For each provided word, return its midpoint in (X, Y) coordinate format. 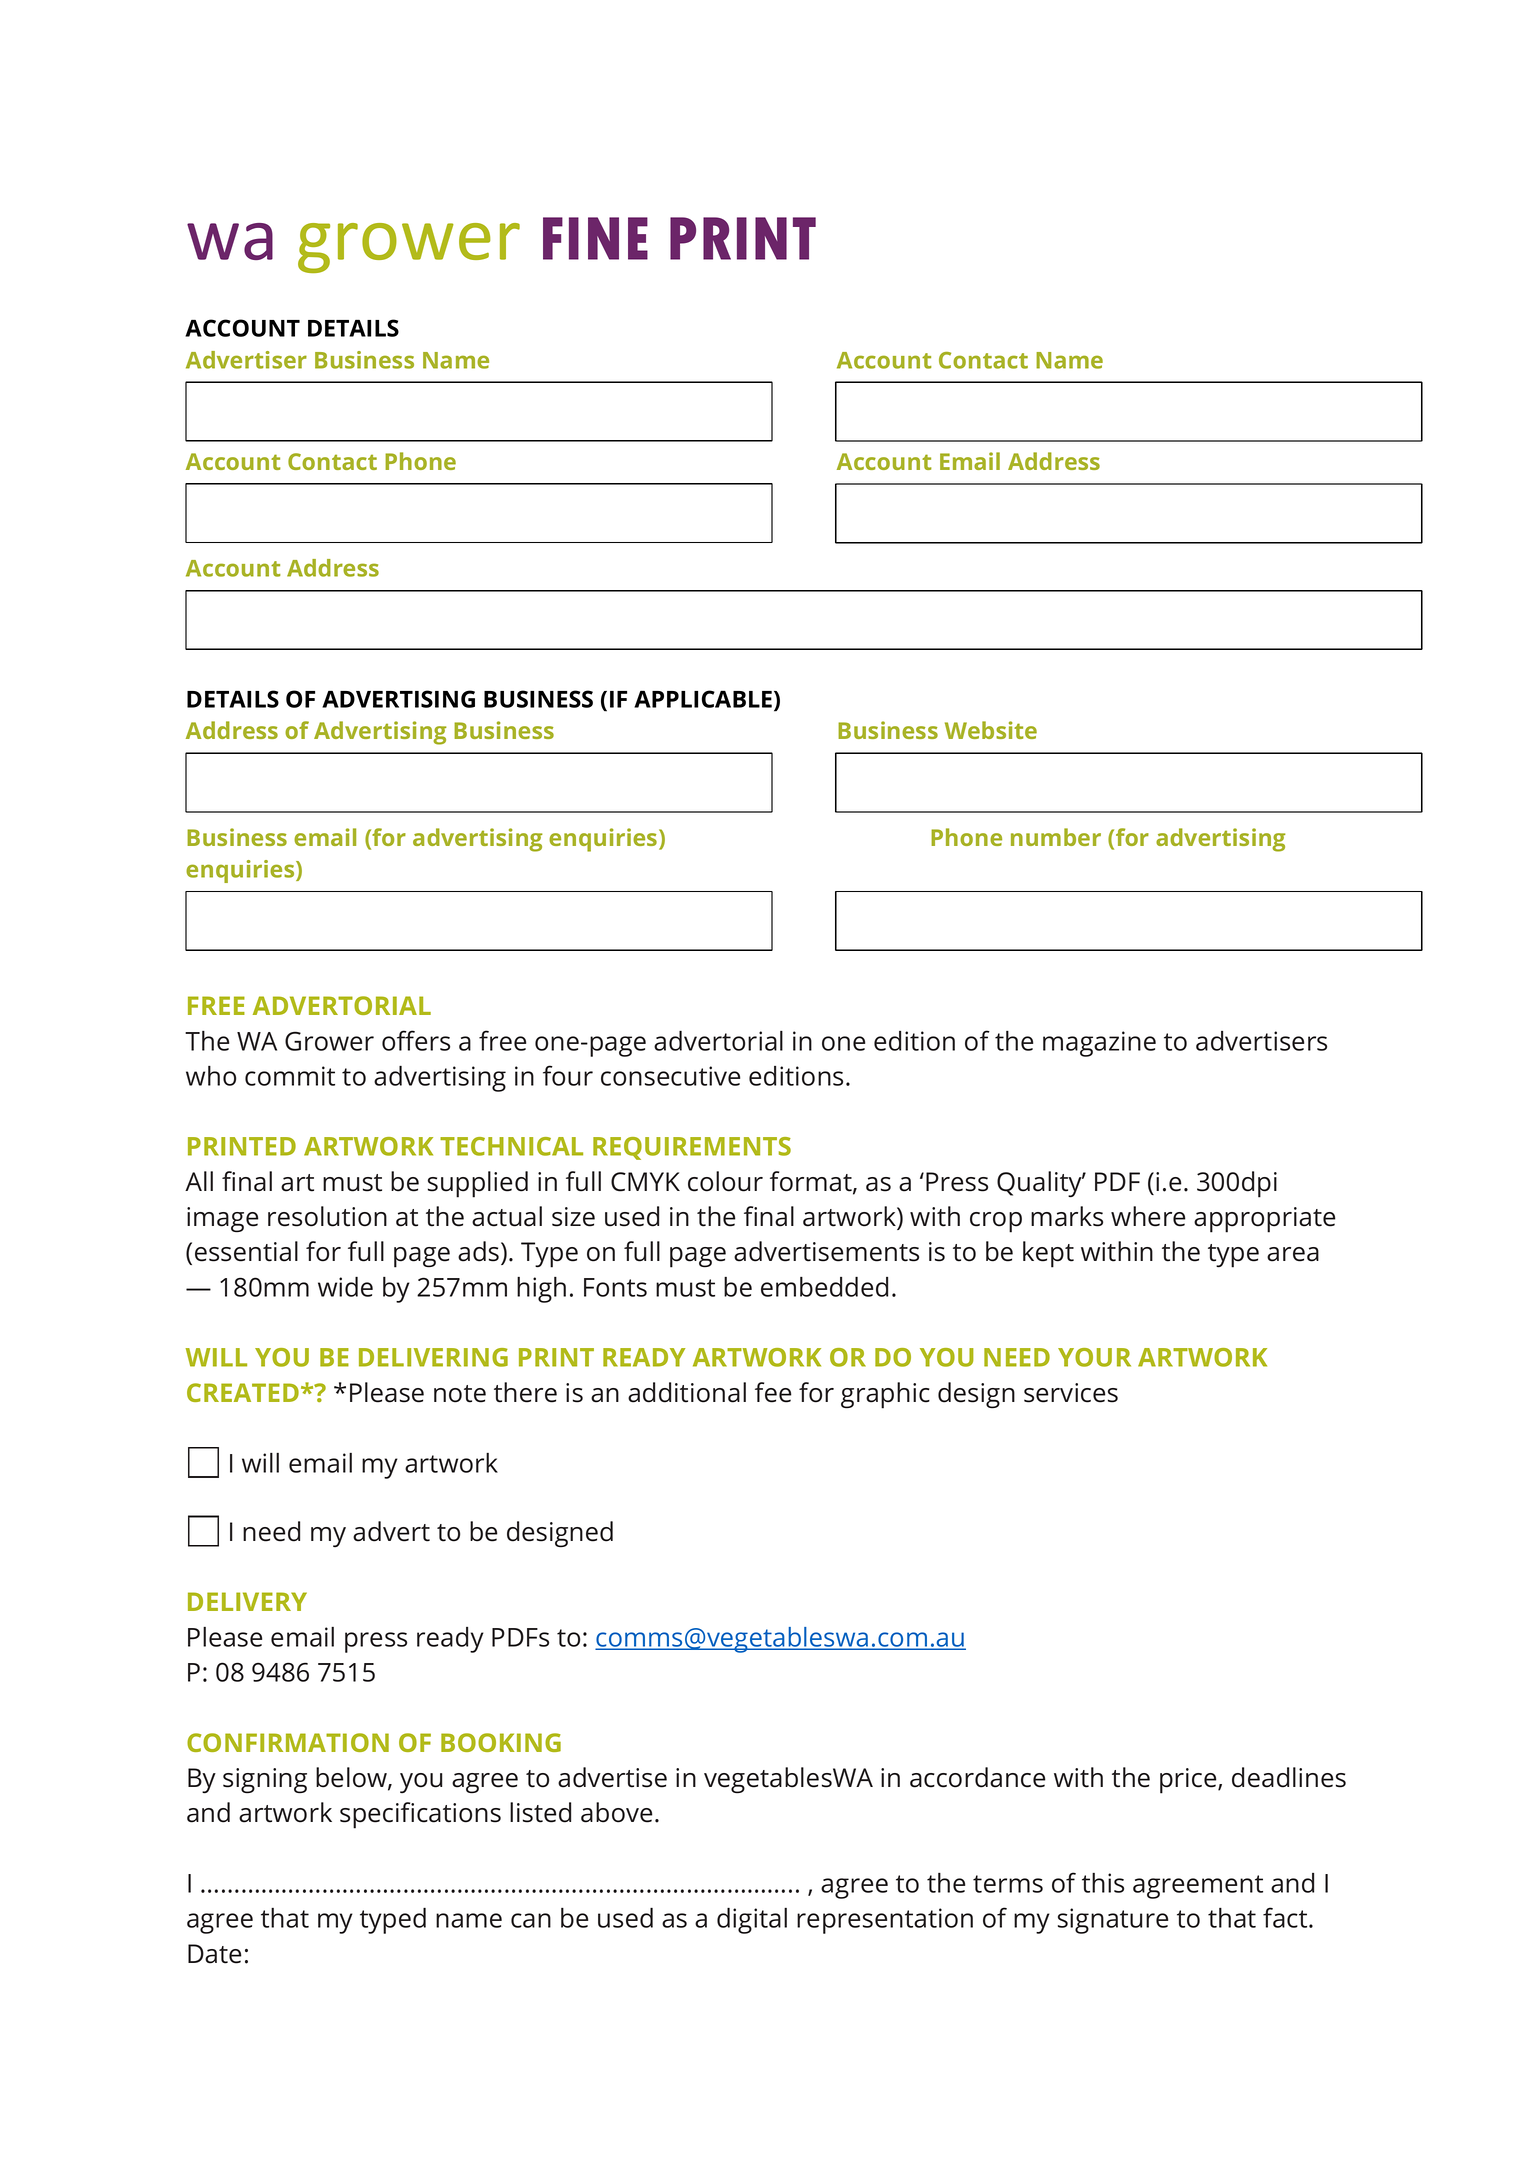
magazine (1099, 1044)
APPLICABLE (703, 699)
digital (752, 1920)
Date (214, 1954)
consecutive (670, 1076)
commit (290, 1076)
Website (991, 730)
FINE (595, 238)
